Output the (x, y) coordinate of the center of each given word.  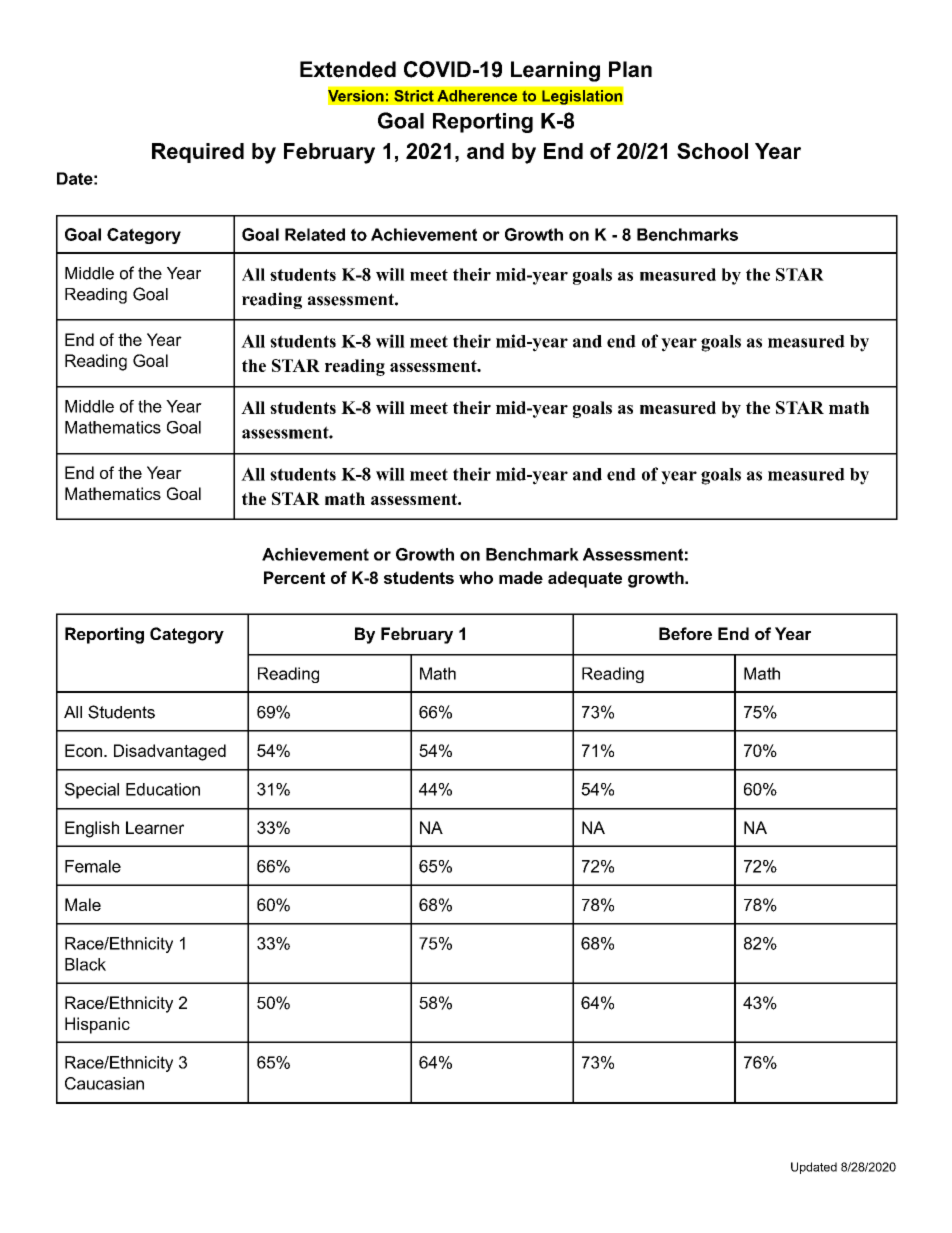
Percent (294, 577)
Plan (630, 69)
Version (356, 96)
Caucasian (104, 1083)
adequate (585, 579)
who (476, 577)
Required (198, 153)
